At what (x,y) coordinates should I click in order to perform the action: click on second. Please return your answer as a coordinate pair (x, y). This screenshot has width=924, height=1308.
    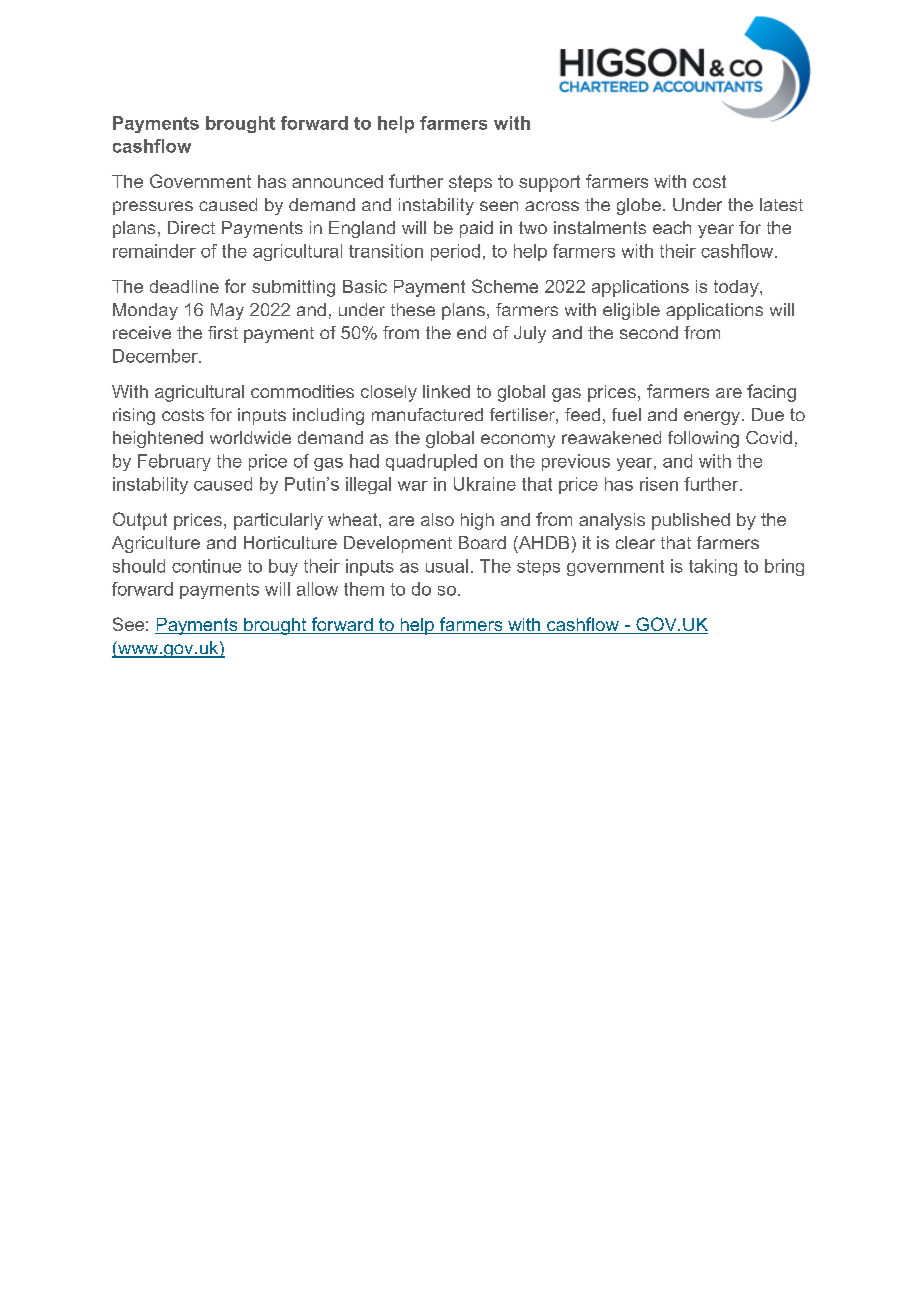
    Looking at the image, I should click on (649, 332).
